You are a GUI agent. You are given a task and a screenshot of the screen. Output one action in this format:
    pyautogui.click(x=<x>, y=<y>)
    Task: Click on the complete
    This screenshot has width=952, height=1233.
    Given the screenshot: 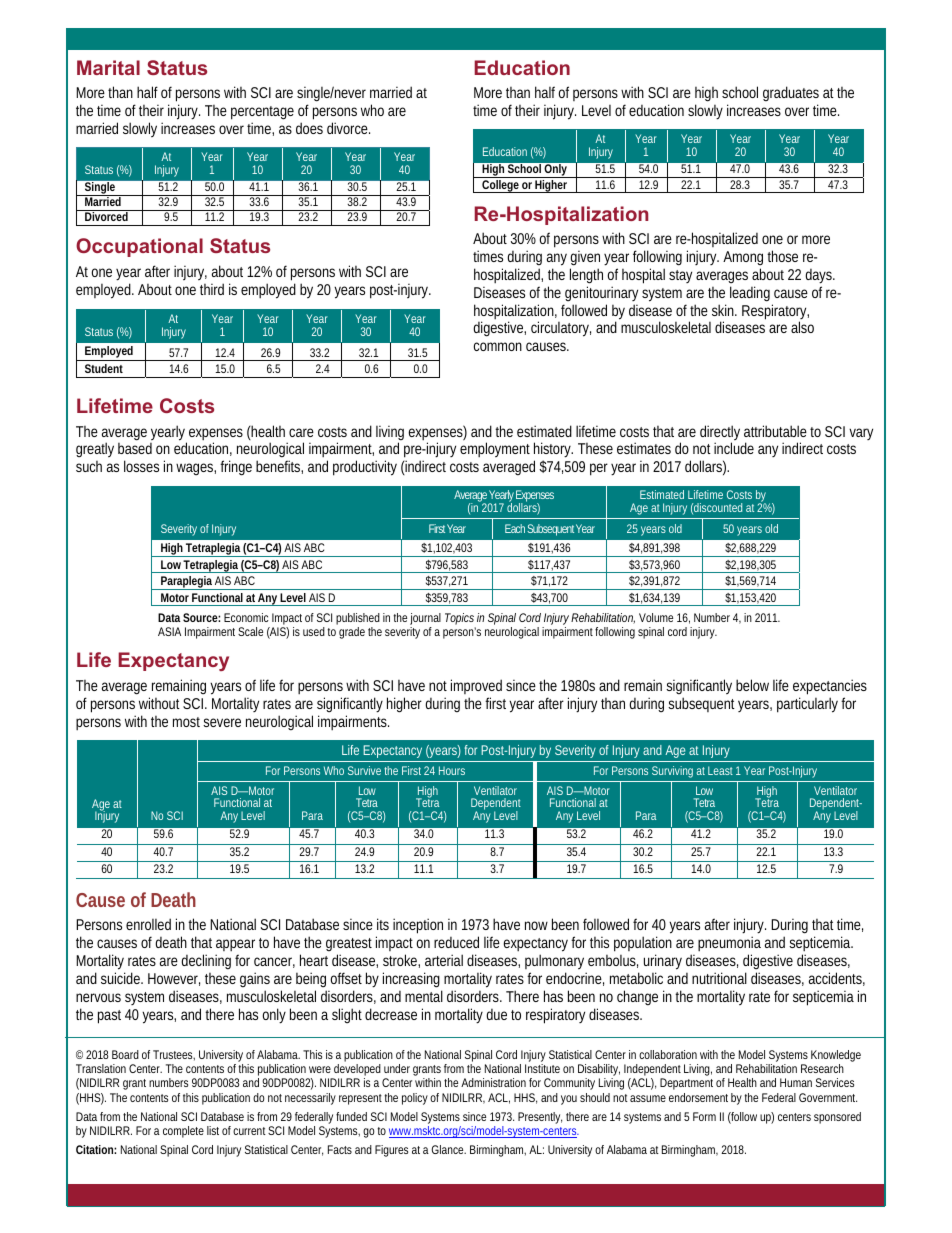 What is the action you would take?
    pyautogui.click(x=183, y=1132)
